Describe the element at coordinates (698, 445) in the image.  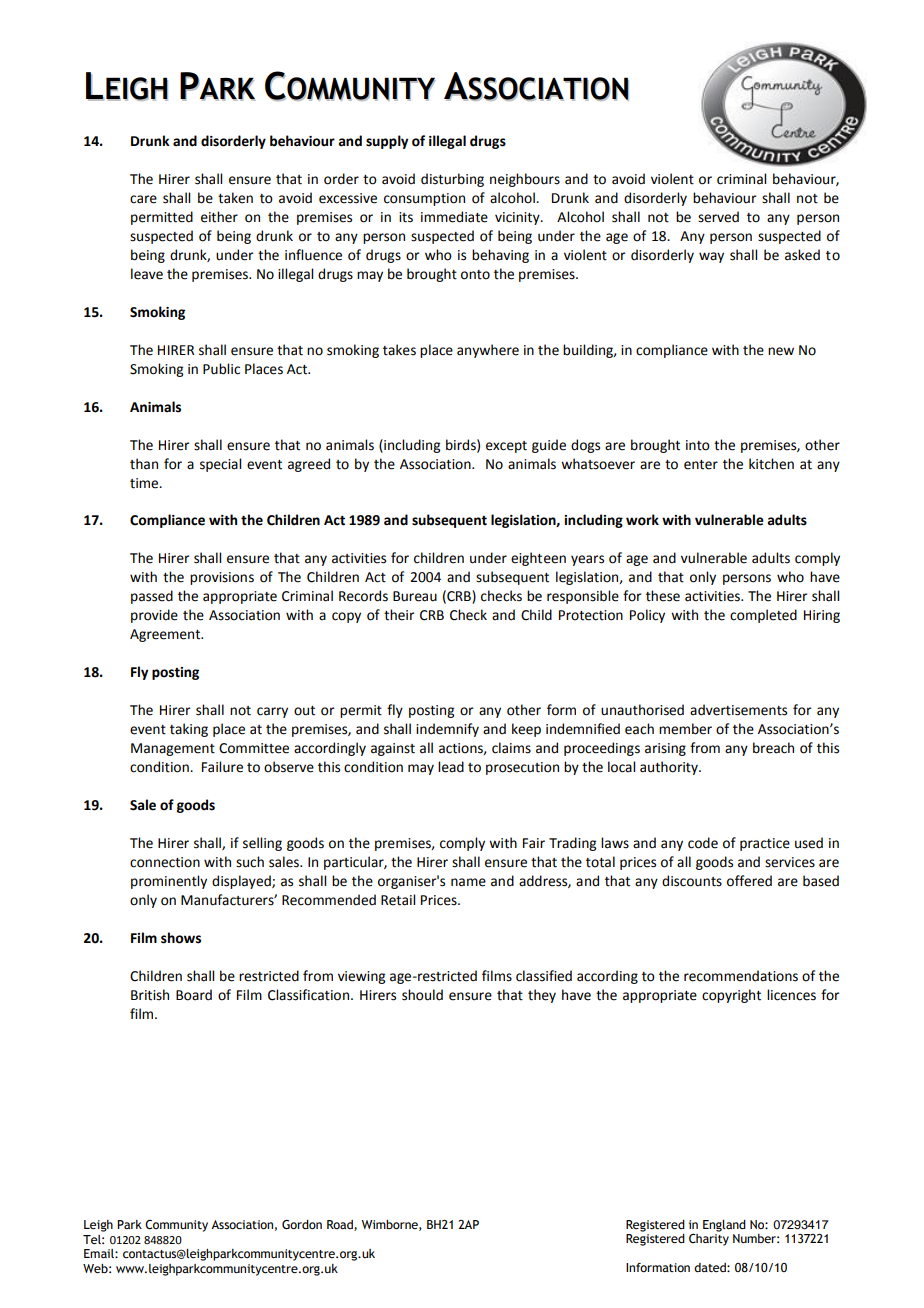
I see `into` at that location.
